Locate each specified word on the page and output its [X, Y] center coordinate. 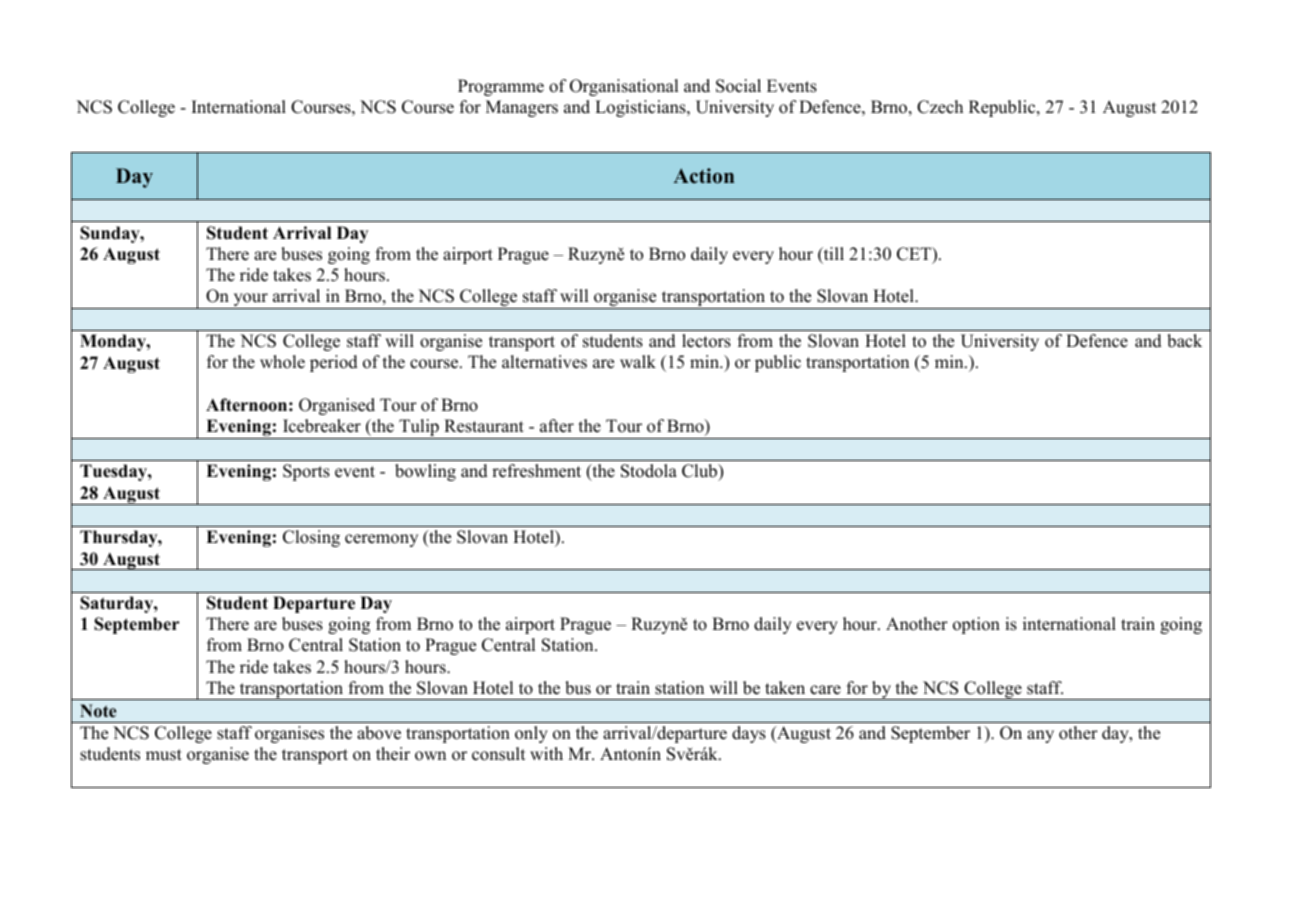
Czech [940, 107]
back [1184, 341]
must [164, 755]
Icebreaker [322, 426]
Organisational [624, 87]
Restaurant [484, 426]
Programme [501, 87]
